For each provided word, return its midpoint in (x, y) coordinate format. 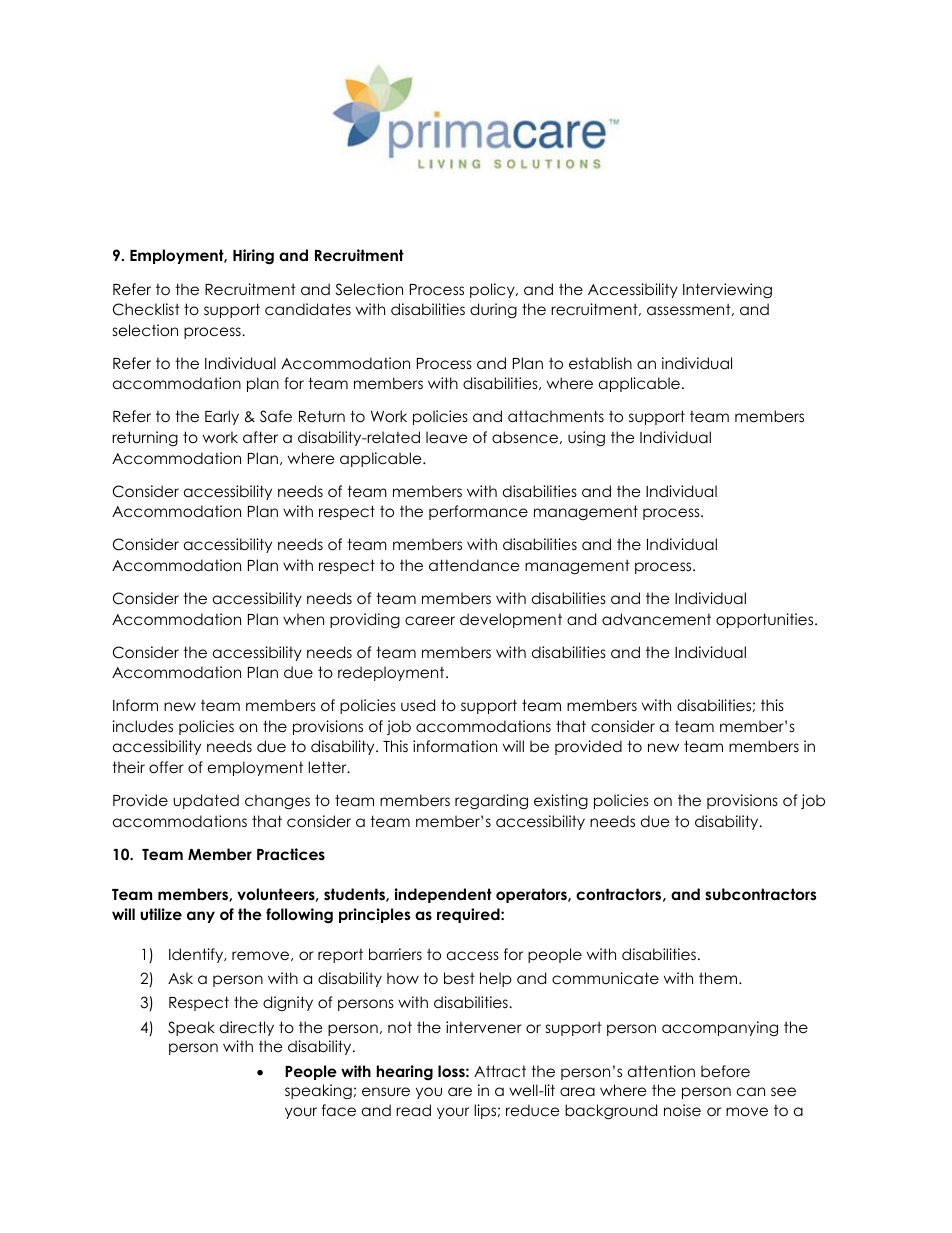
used (418, 705)
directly (247, 1028)
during (493, 310)
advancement (656, 619)
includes (143, 726)
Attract (500, 1071)
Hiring (253, 257)
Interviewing (727, 291)
